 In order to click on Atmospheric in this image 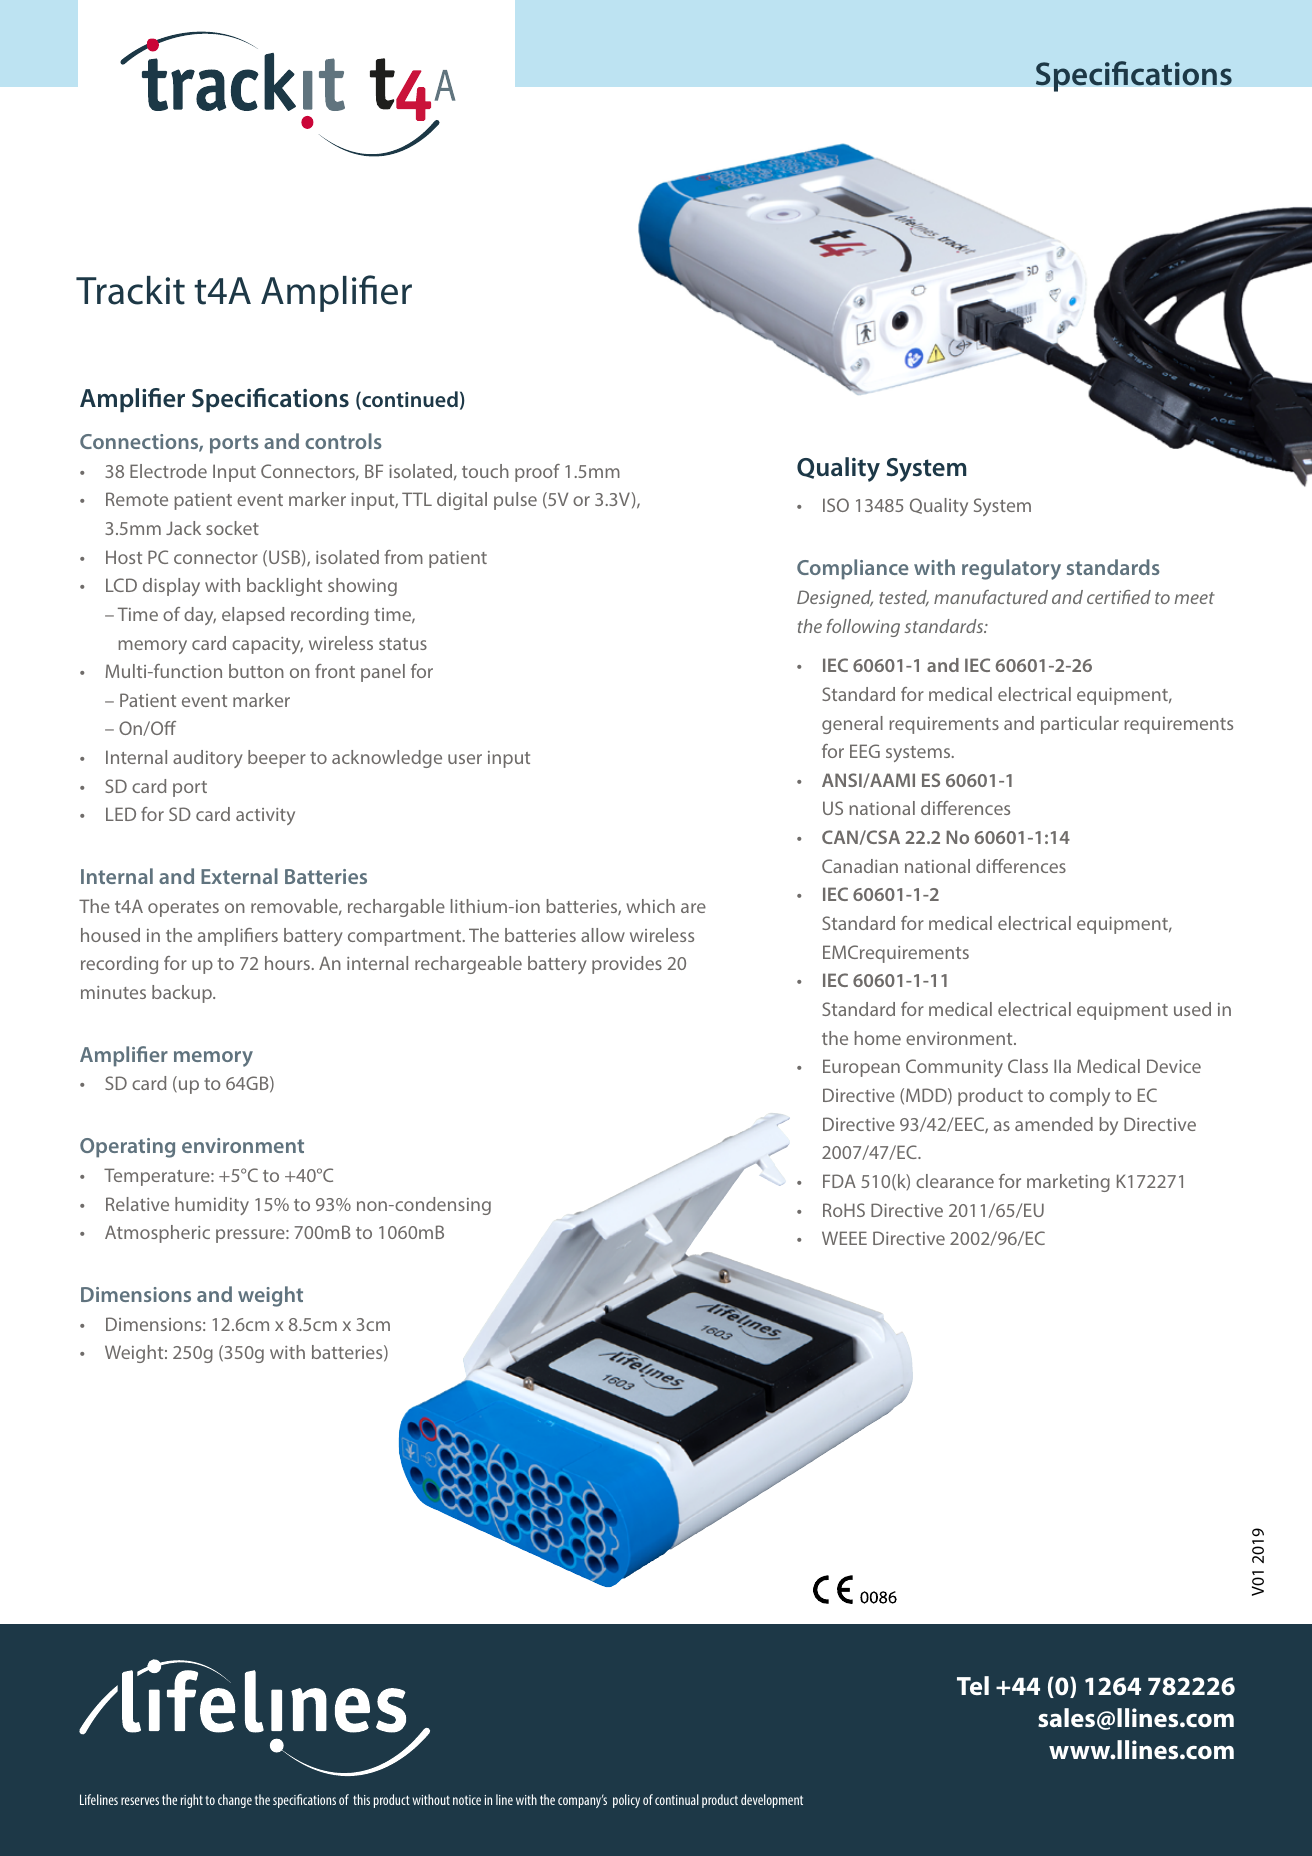, I will do `click(157, 1234)`.
